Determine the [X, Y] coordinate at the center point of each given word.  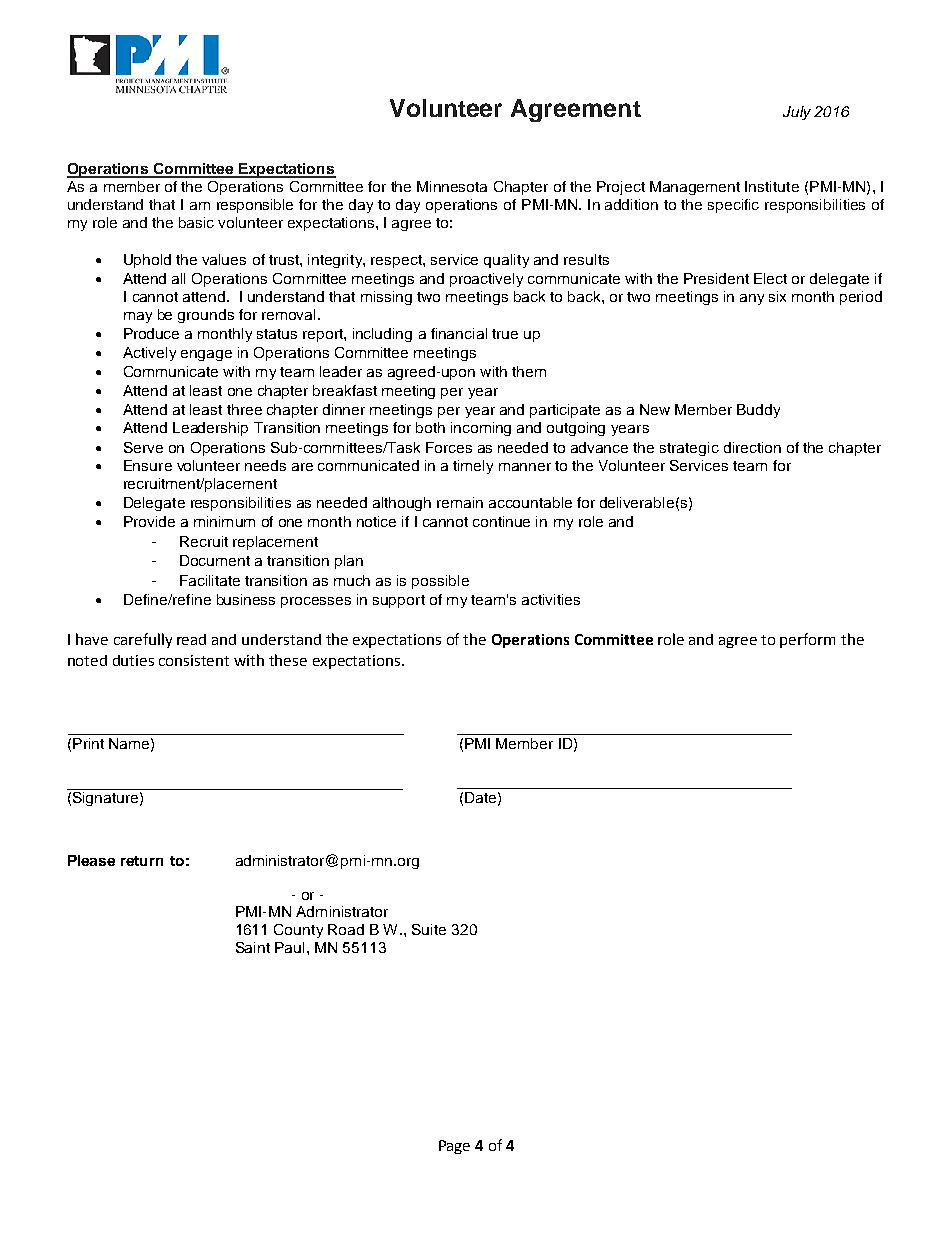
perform [807, 640]
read [191, 639]
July [797, 113]
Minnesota [452, 186]
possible [440, 582]
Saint [253, 947]
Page [454, 1147]
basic [196, 222]
